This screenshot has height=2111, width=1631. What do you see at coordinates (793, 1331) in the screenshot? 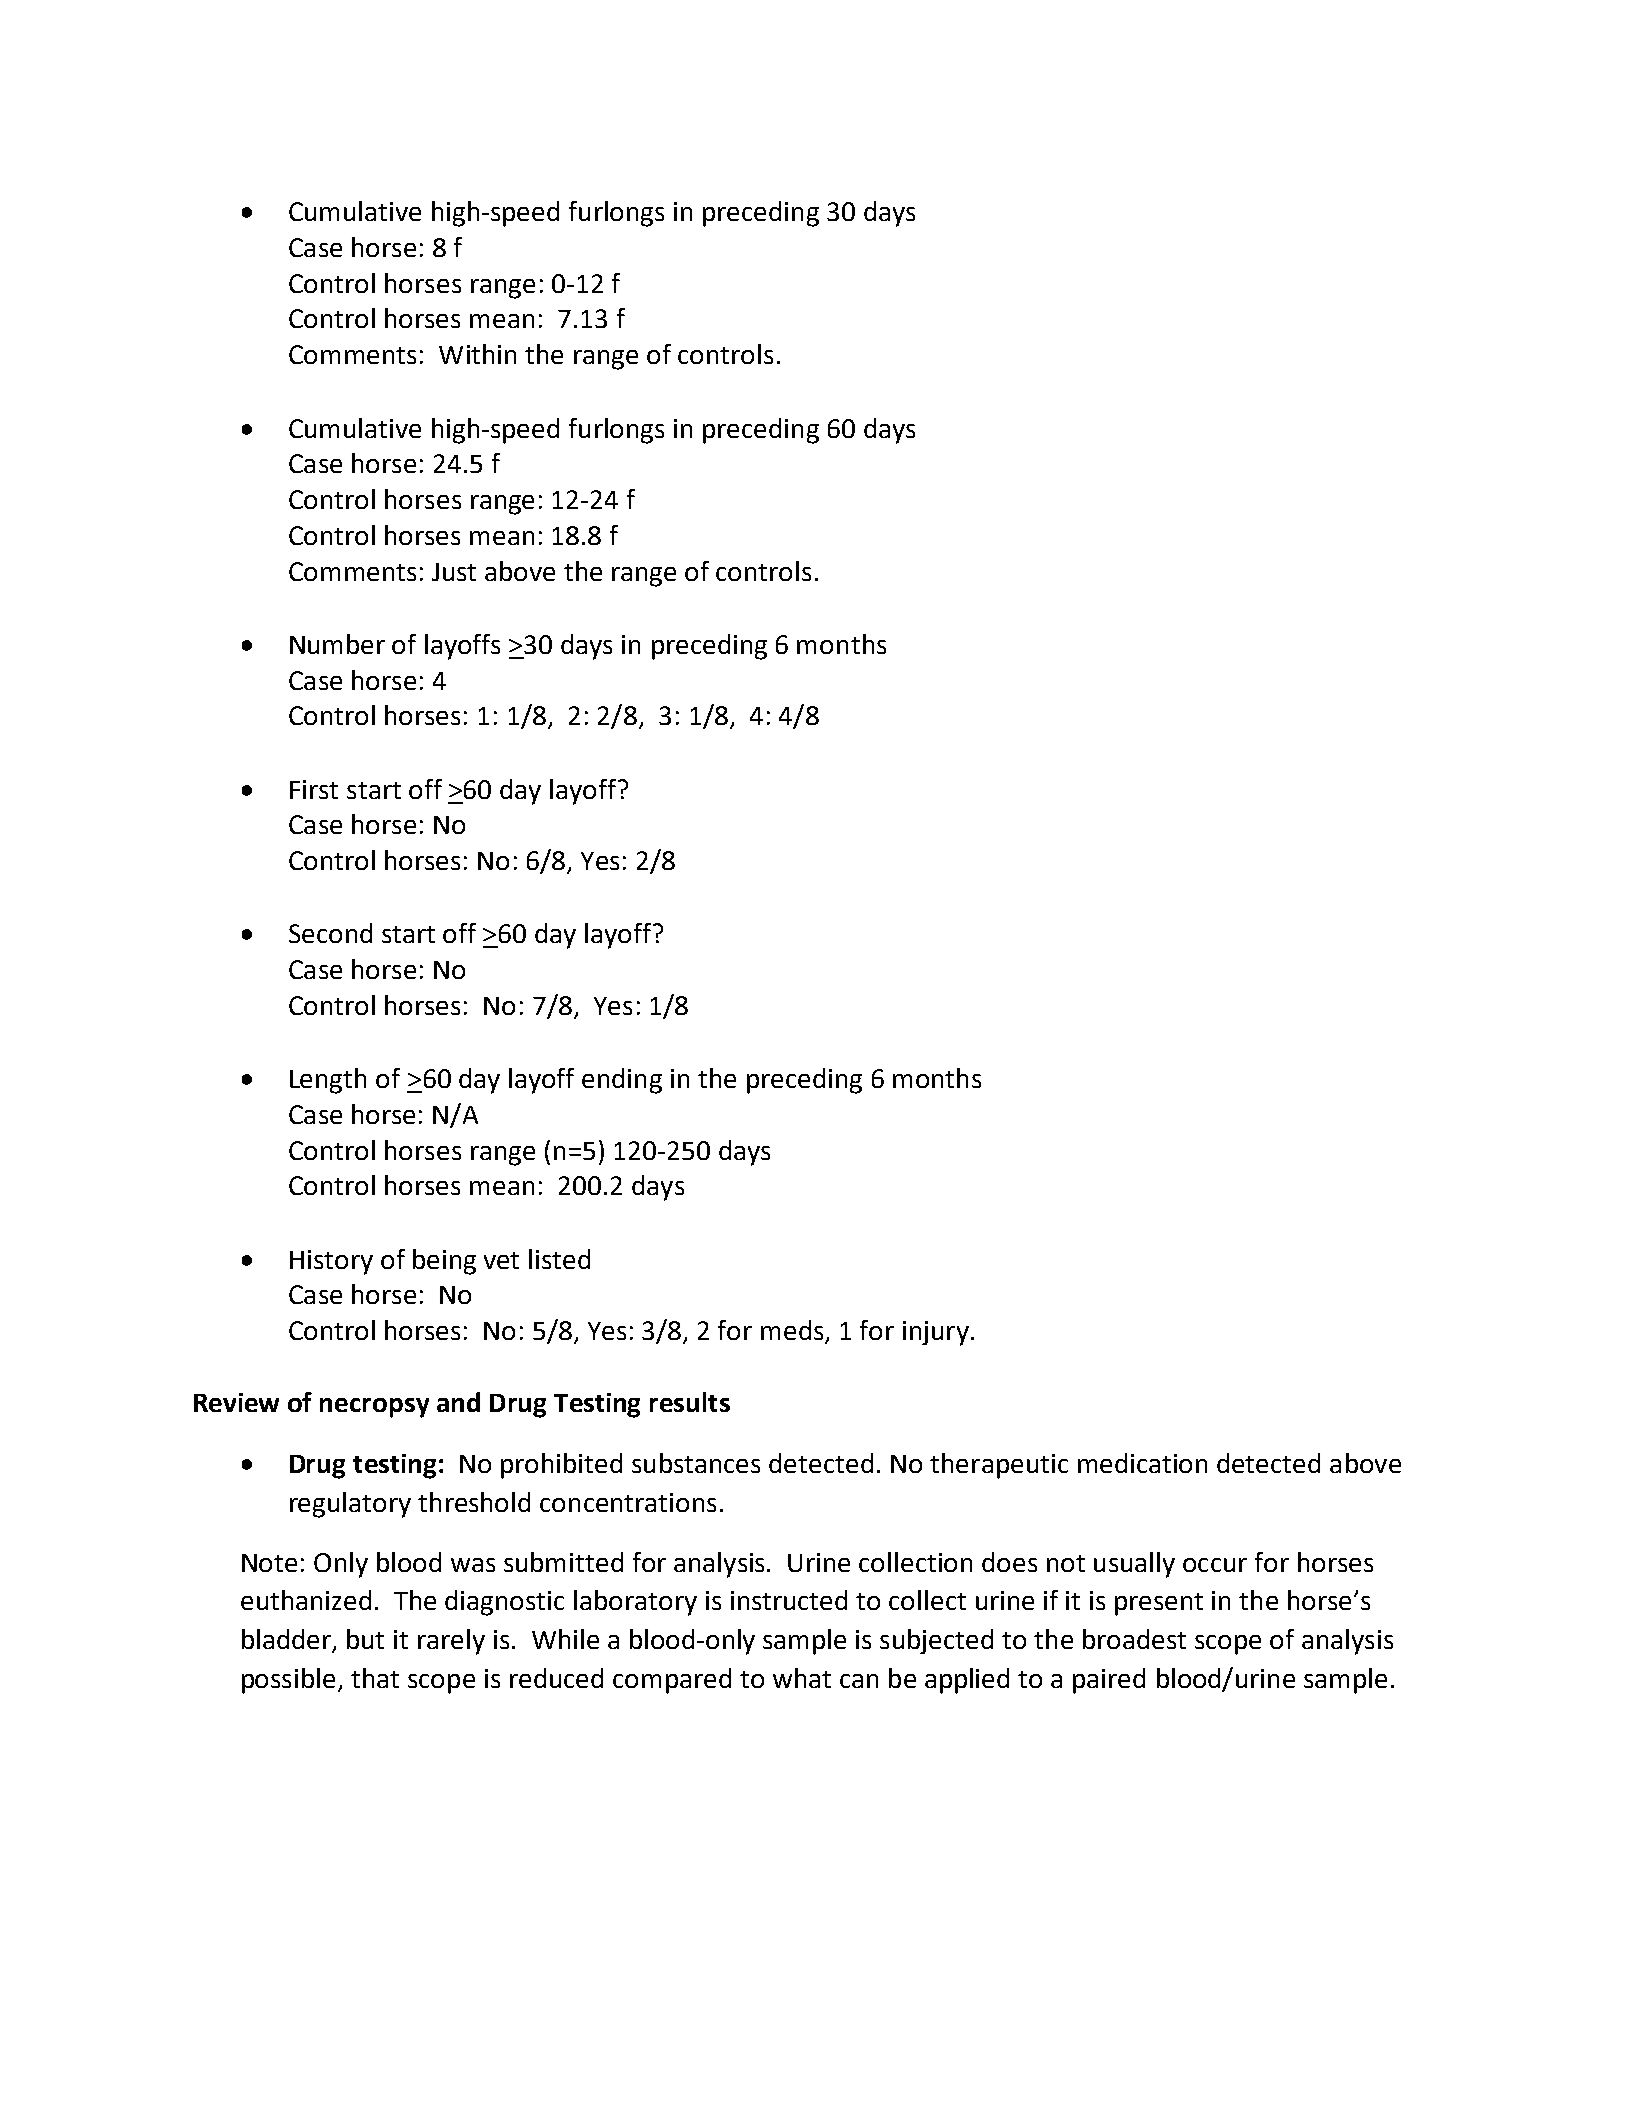
I see `meds` at bounding box center [793, 1331].
